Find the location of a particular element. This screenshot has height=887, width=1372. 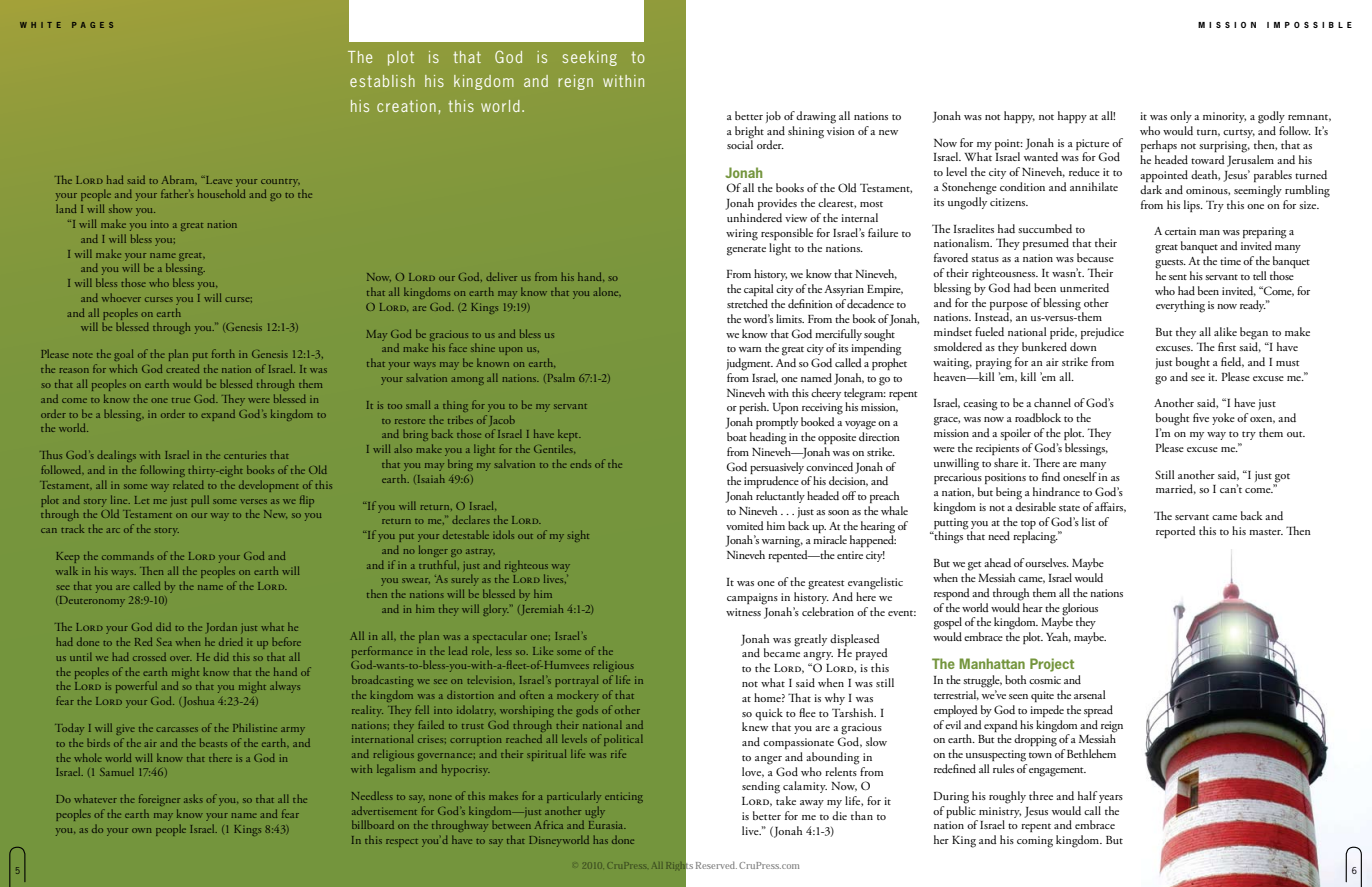

only is located at coordinates (1181, 117).
